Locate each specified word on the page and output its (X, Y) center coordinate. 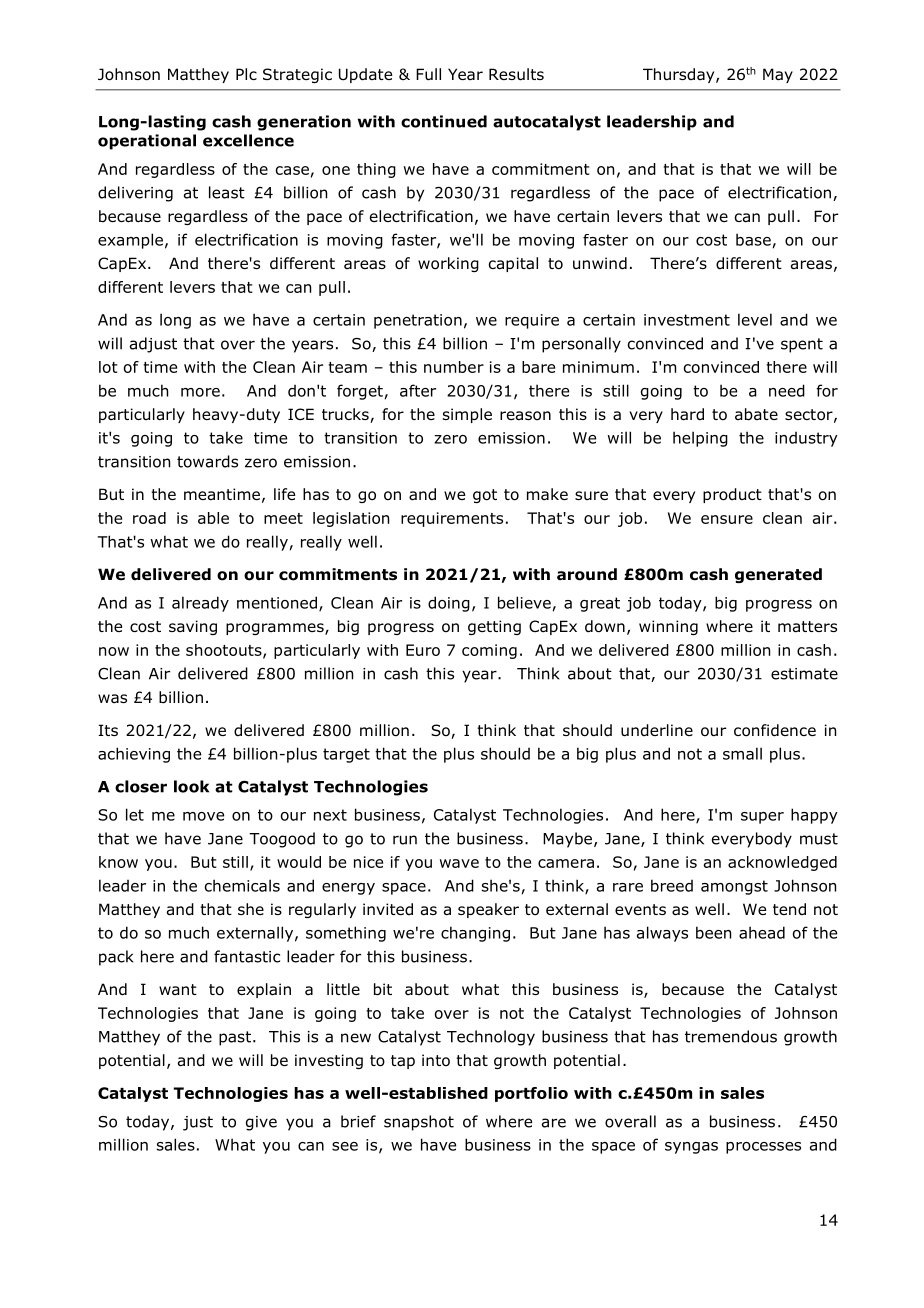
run (405, 840)
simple (467, 415)
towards (207, 461)
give (261, 1123)
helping (700, 439)
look (191, 786)
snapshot (419, 1123)
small (742, 753)
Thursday (680, 75)
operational (147, 142)
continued (444, 121)
